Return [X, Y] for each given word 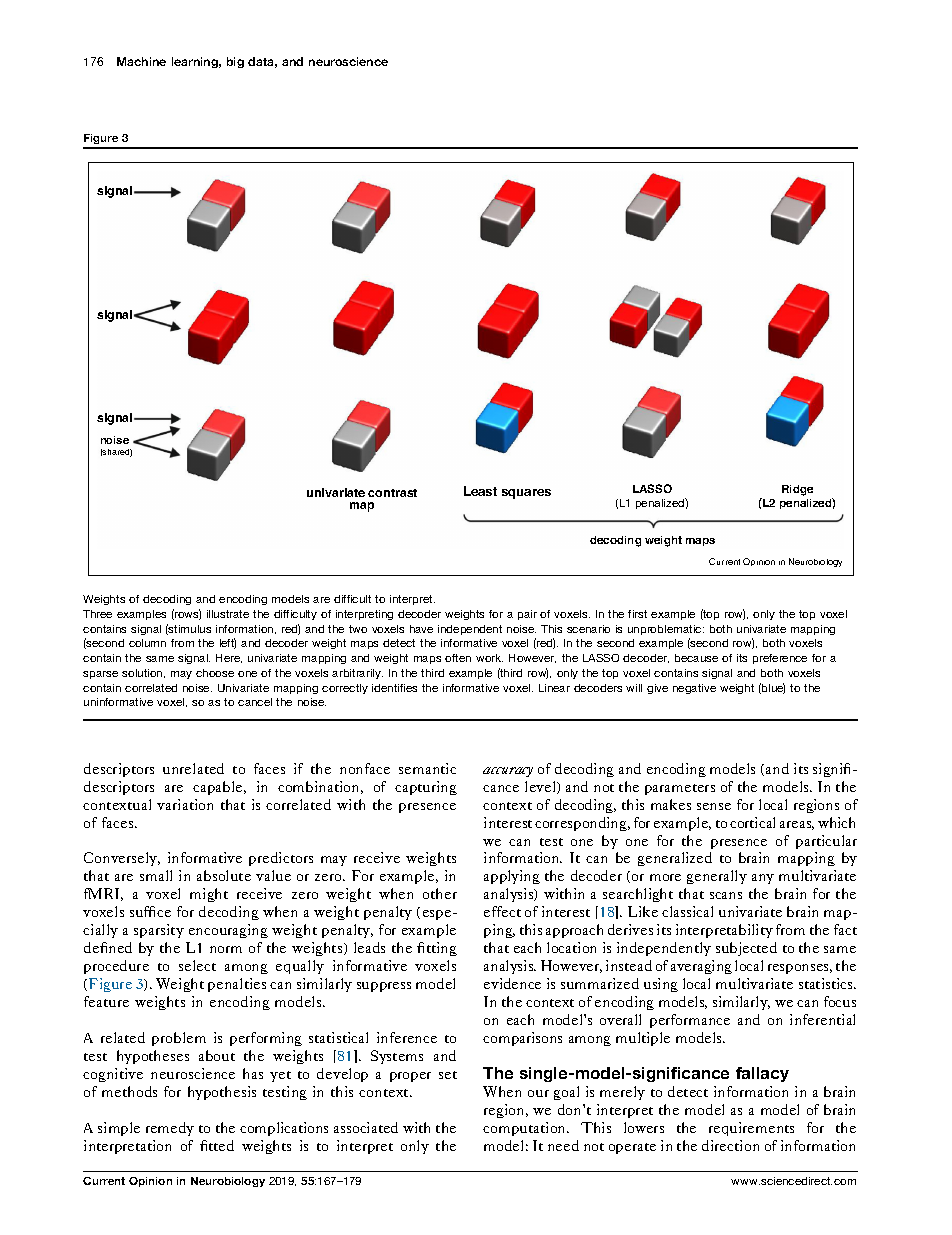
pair [527, 615]
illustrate [228, 614]
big [235, 62]
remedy [170, 1129]
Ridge [797, 490]
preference [780, 659]
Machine [141, 61]
